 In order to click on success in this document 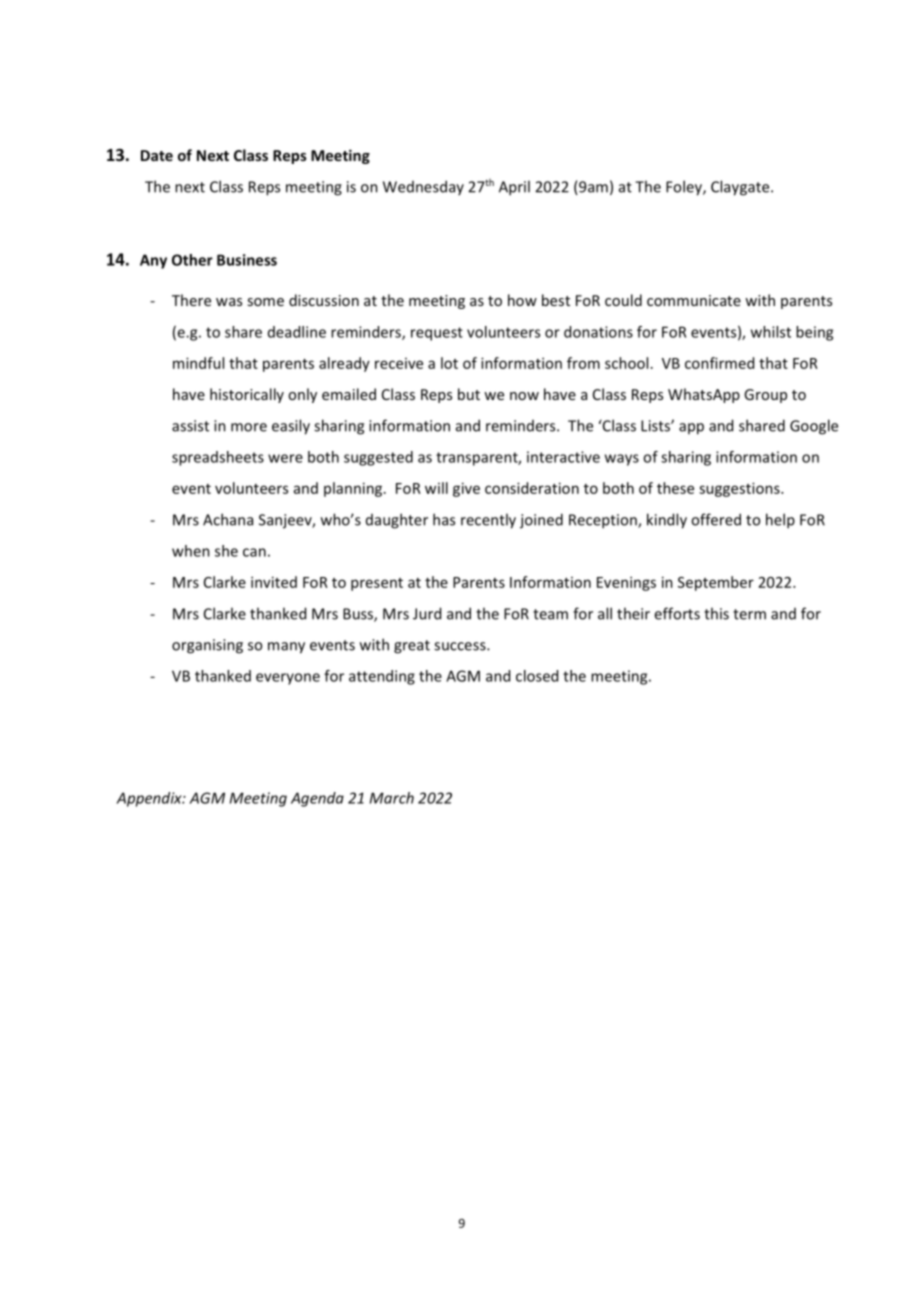, I will do `click(461, 646)`.
